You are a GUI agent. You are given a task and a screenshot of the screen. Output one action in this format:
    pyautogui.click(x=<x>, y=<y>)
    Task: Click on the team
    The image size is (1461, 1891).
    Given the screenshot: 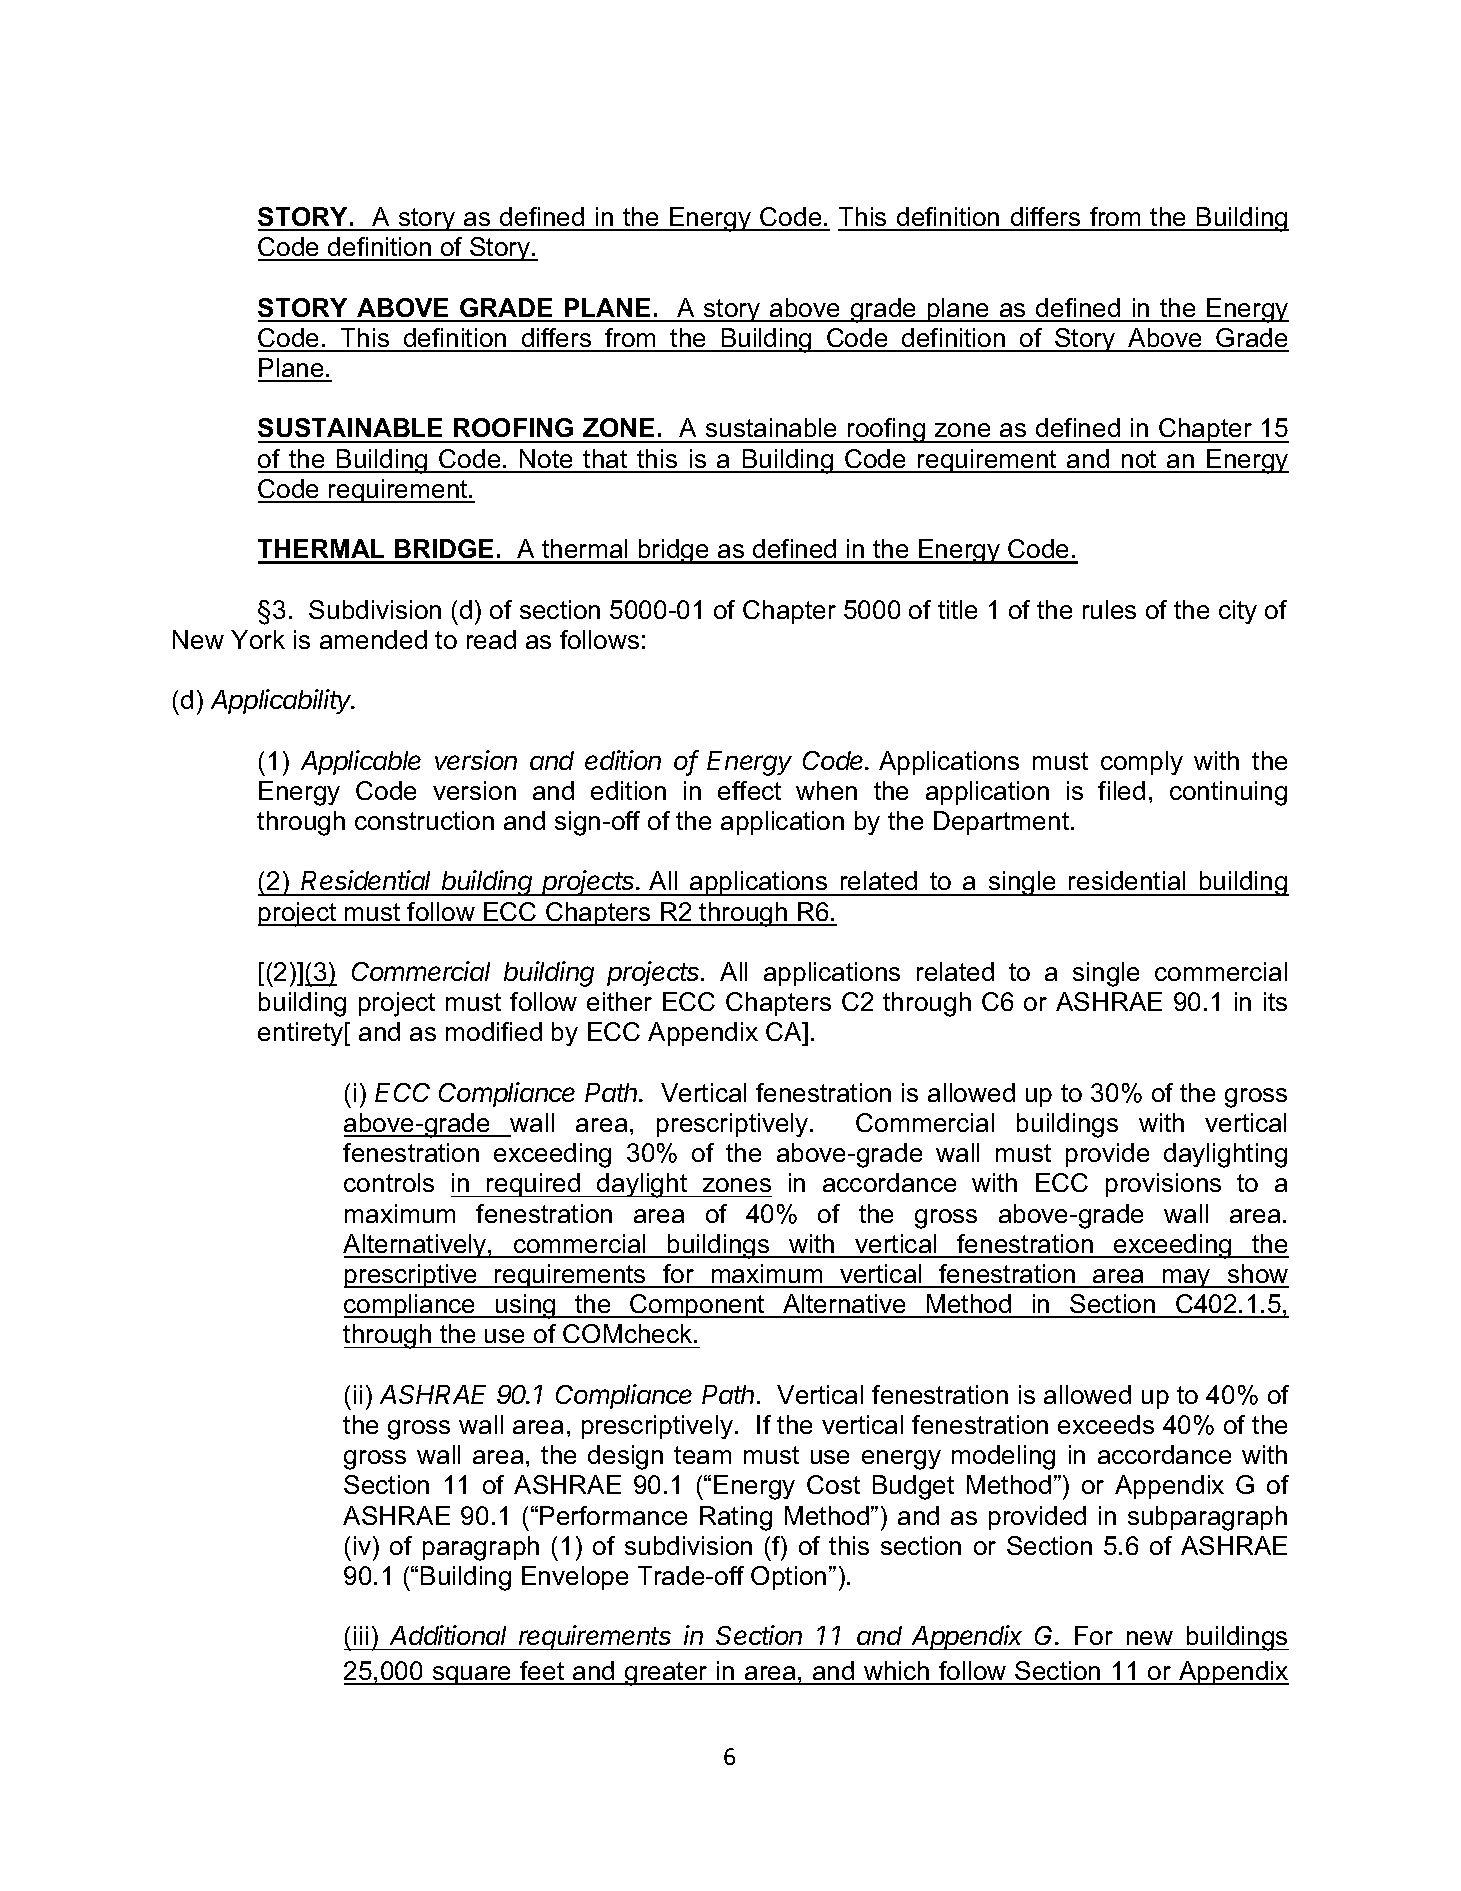 What is the action you would take?
    pyautogui.click(x=702, y=1455)
